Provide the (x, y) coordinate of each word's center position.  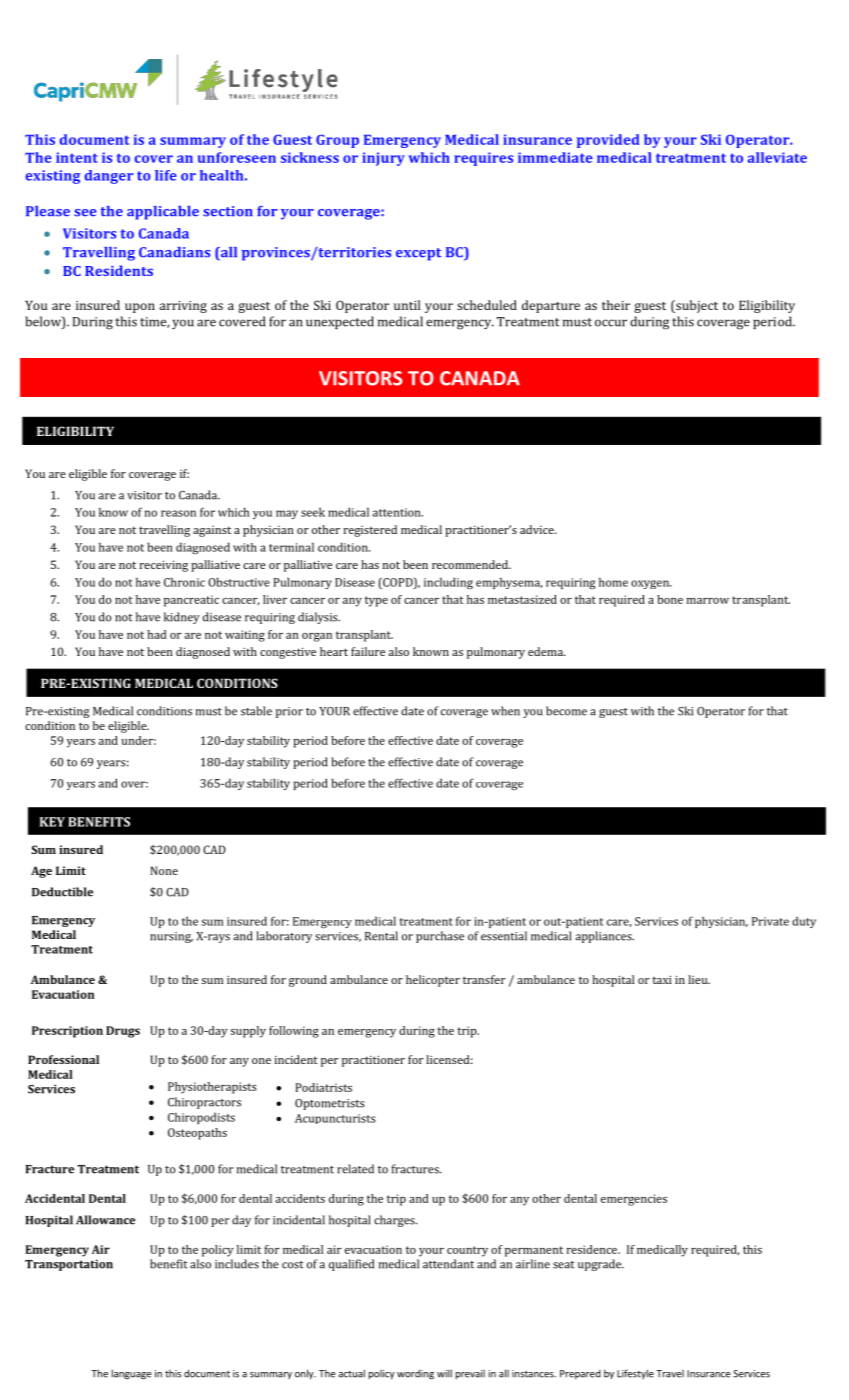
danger (109, 177)
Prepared (580, 1374)
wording (415, 1374)
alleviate (777, 157)
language (131, 1374)
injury (383, 159)
